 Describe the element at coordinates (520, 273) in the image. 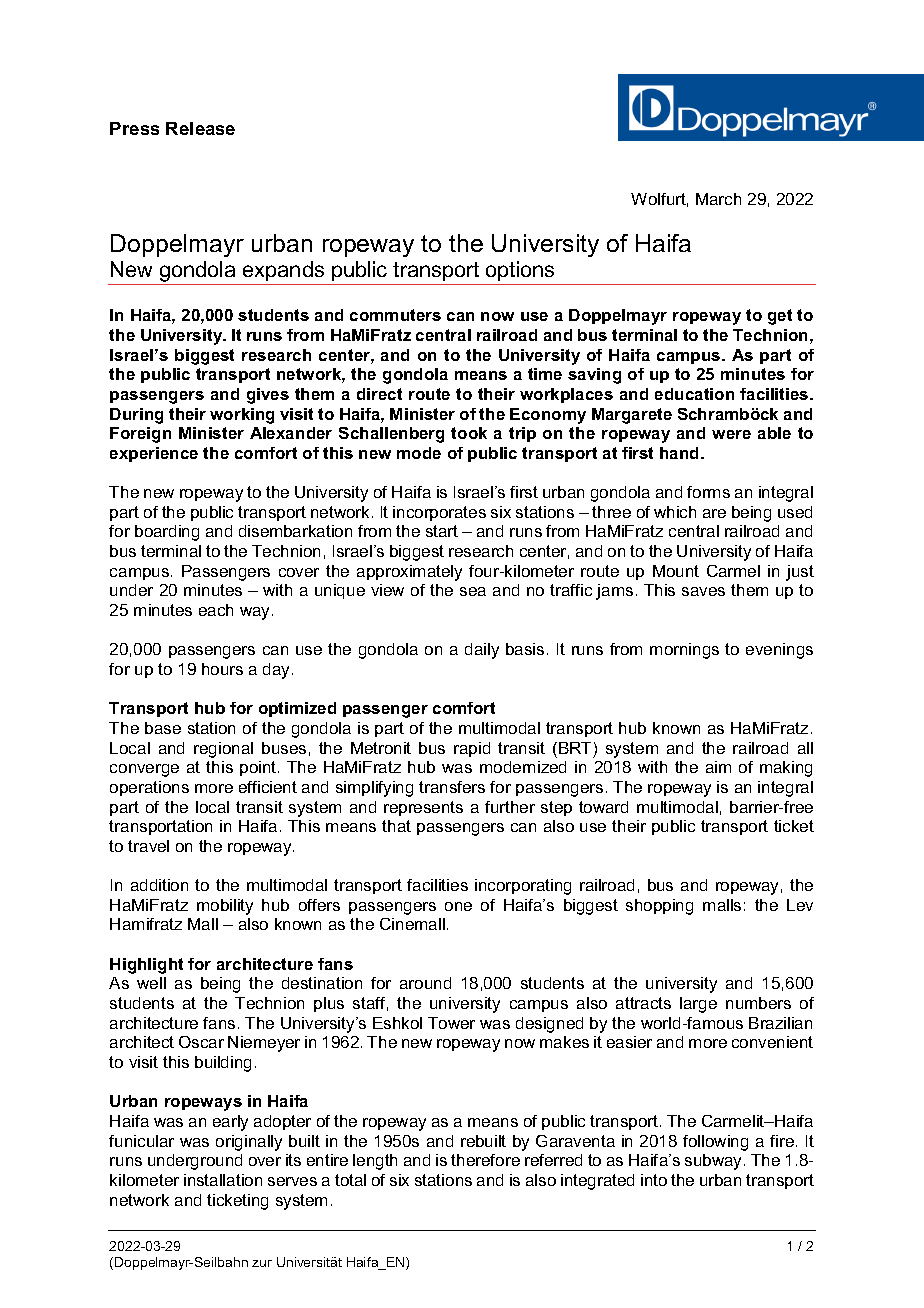

I see `options` at that location.
